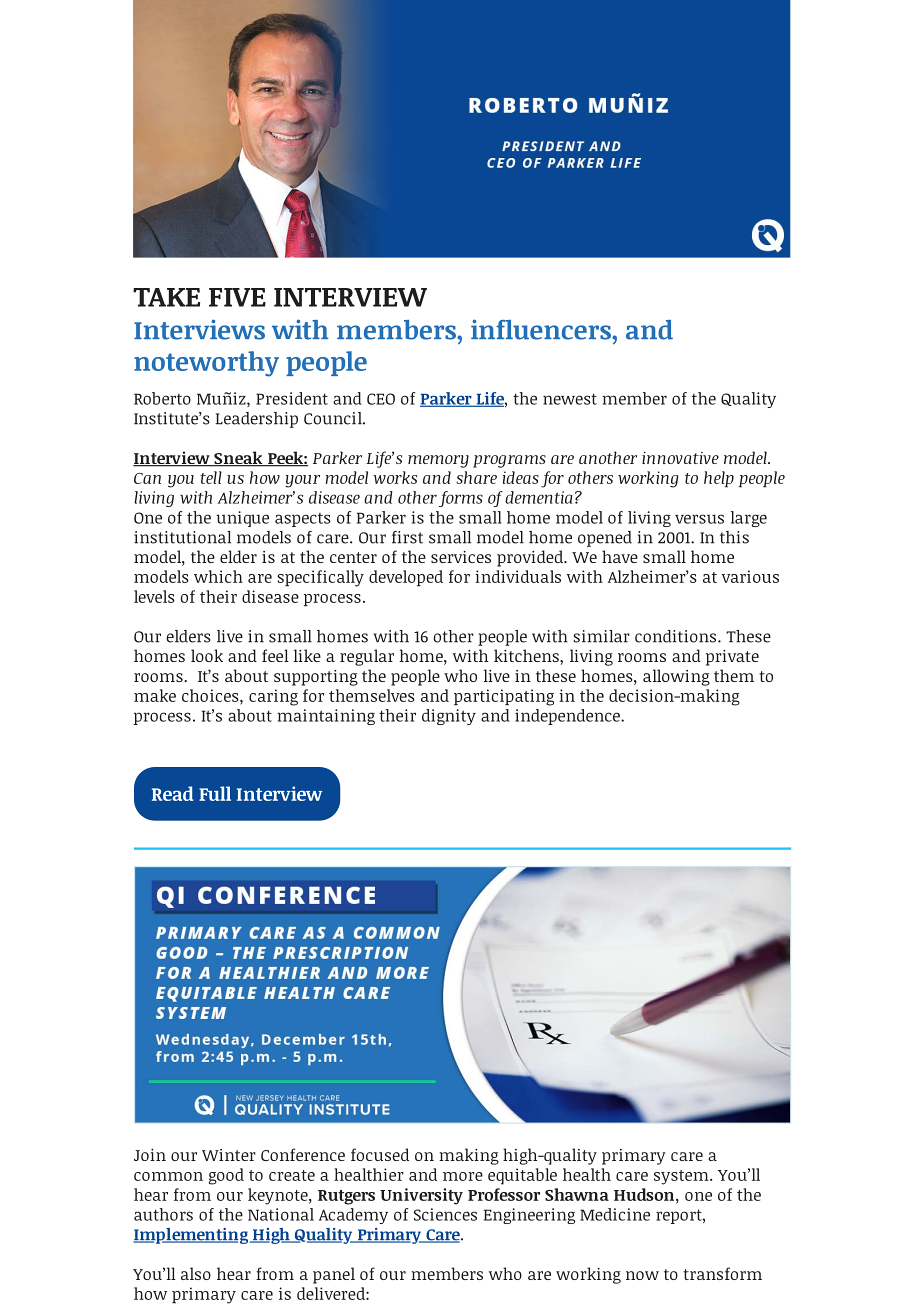 The width and height of the screenshot is (924, 1308). What do you see at coordinates (570, 399) in the screenshot?
I see `newest` at bounding box center [570, 399].
